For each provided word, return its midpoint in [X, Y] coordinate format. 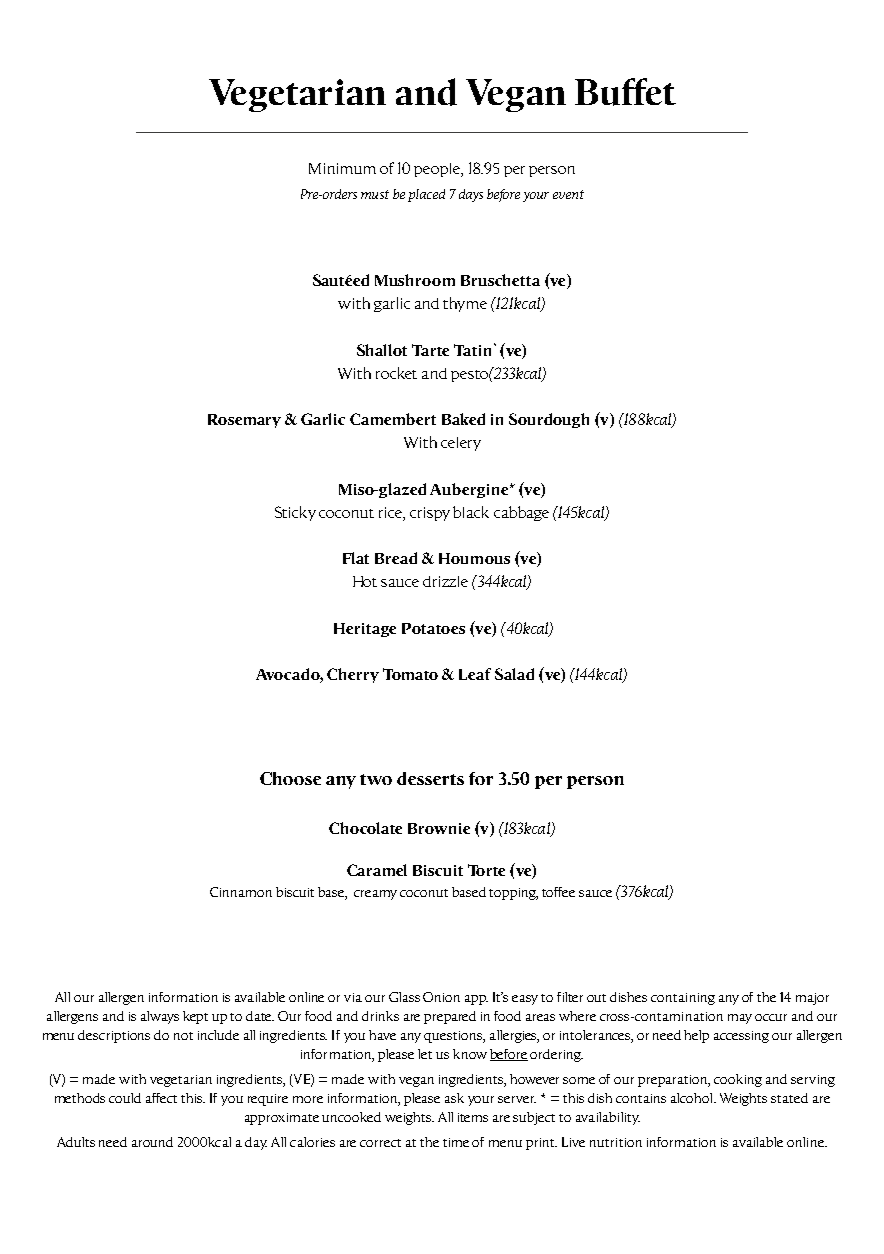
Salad [514, 674]
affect [161, 1098]
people [438, 170]
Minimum [342, 168]
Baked [463, 419]
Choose [290, 778]
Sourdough [549, 420]
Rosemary [244, 421]
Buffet [625, 92]
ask [454, 1098]
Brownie [439, 828]
